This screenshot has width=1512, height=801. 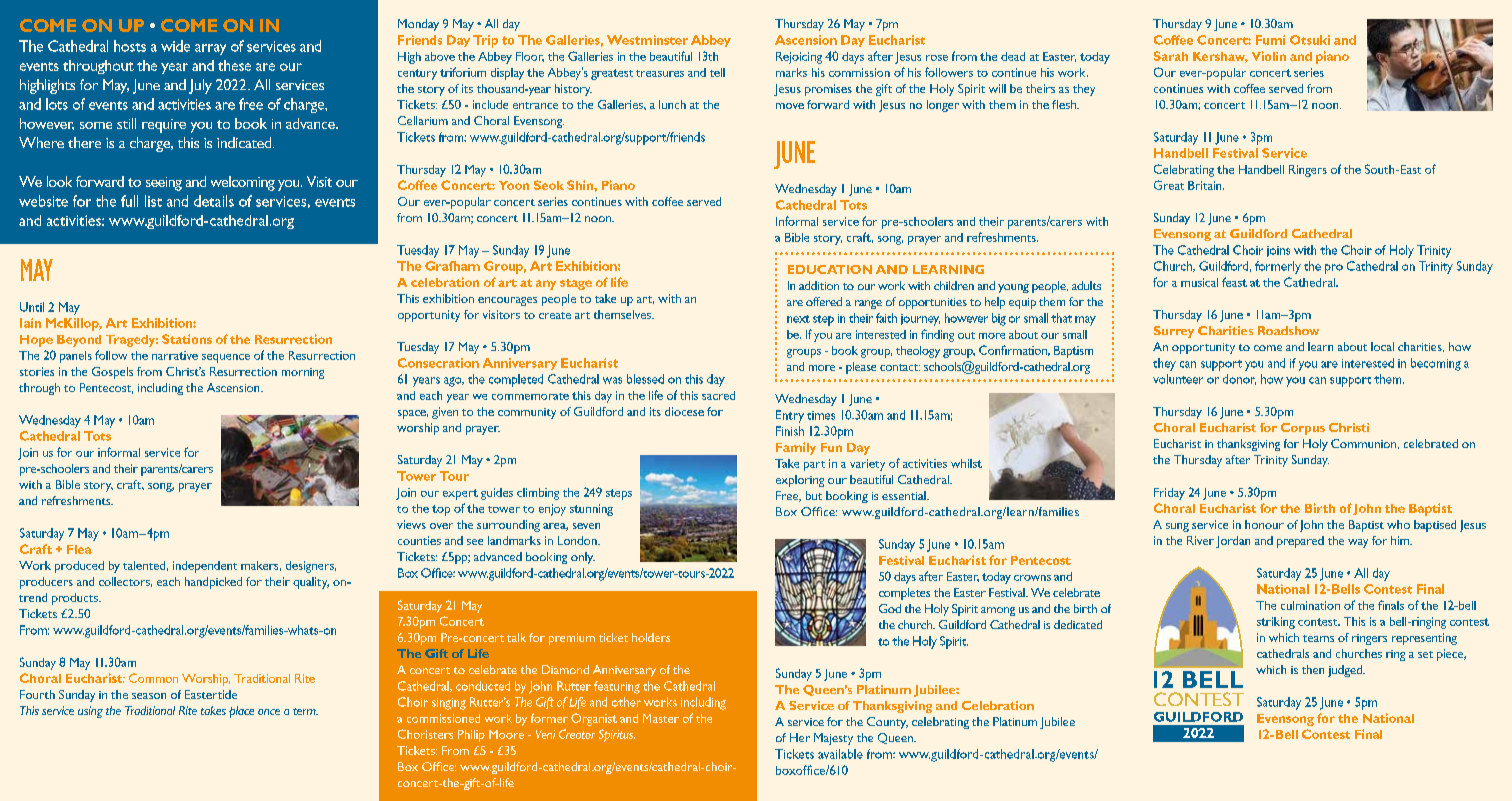 What do you see at coordinates (1220, 57) in the screenshot?
I see `Kershaw` at bounding box center [1220, 57].
